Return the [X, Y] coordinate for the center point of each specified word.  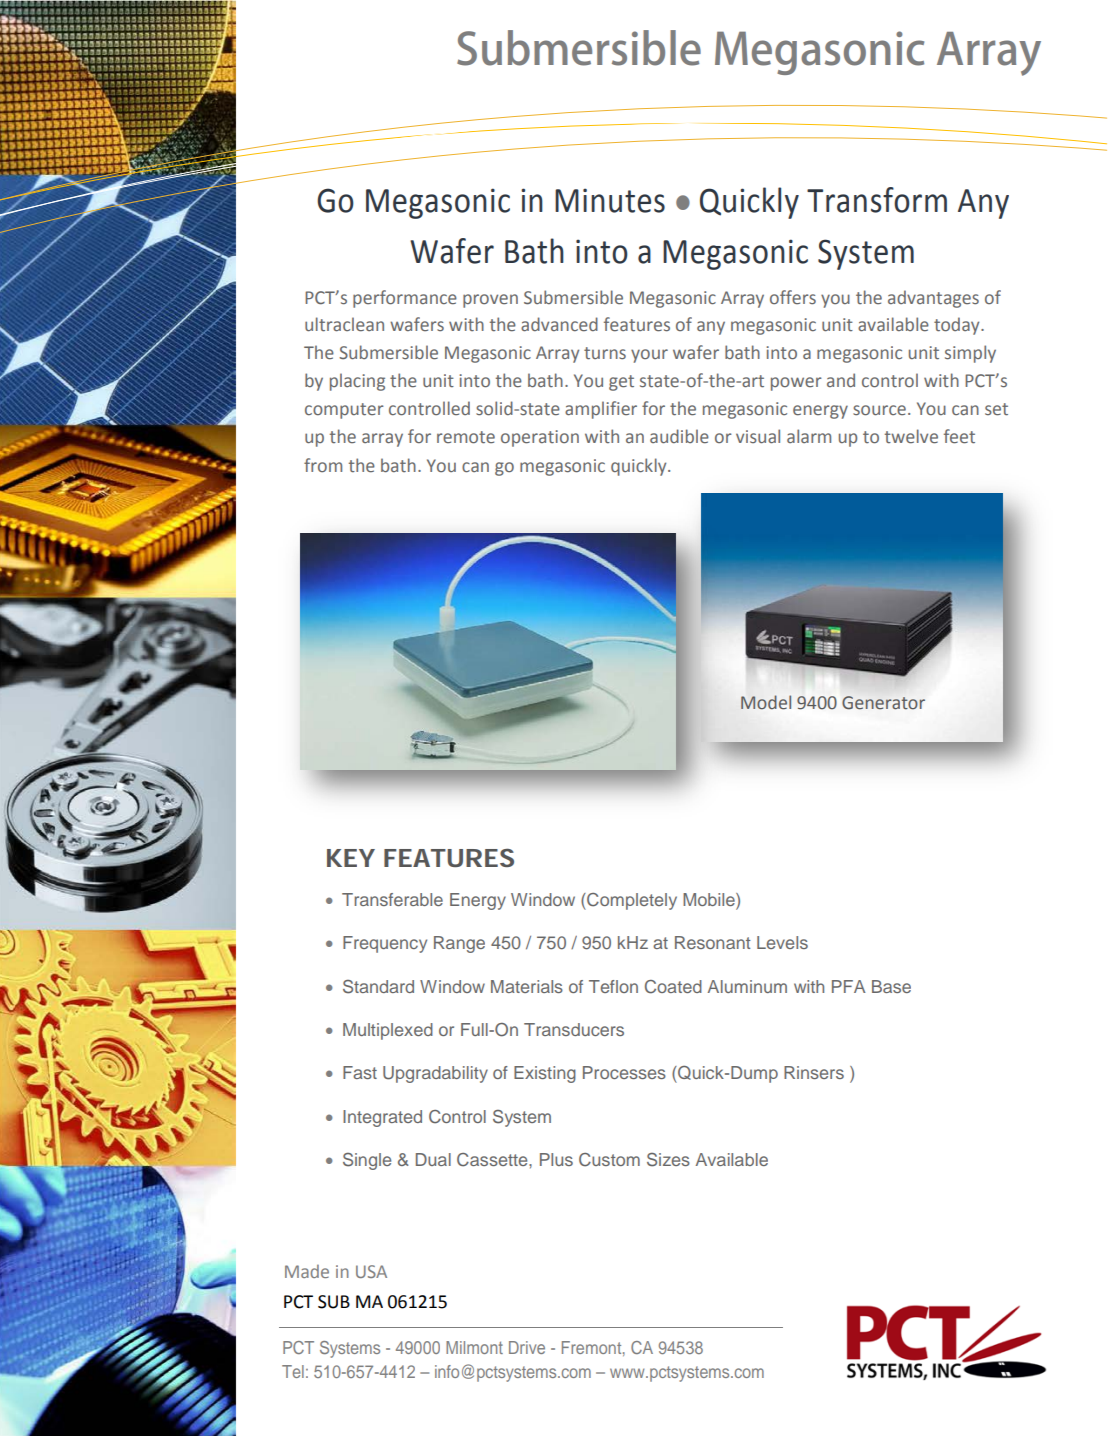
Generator [883, 702]
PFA [849, 986]
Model [766, 702]
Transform [877, 200]
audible [679, 436]
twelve [911, 436]
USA [371, 1271]
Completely [631, 901]
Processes [624, 1072]
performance [405, 299]
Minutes [610, 200]
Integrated [382, 1118]
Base [891, 986]
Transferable [392, 899]
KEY [351, 858]
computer [344, 411]
